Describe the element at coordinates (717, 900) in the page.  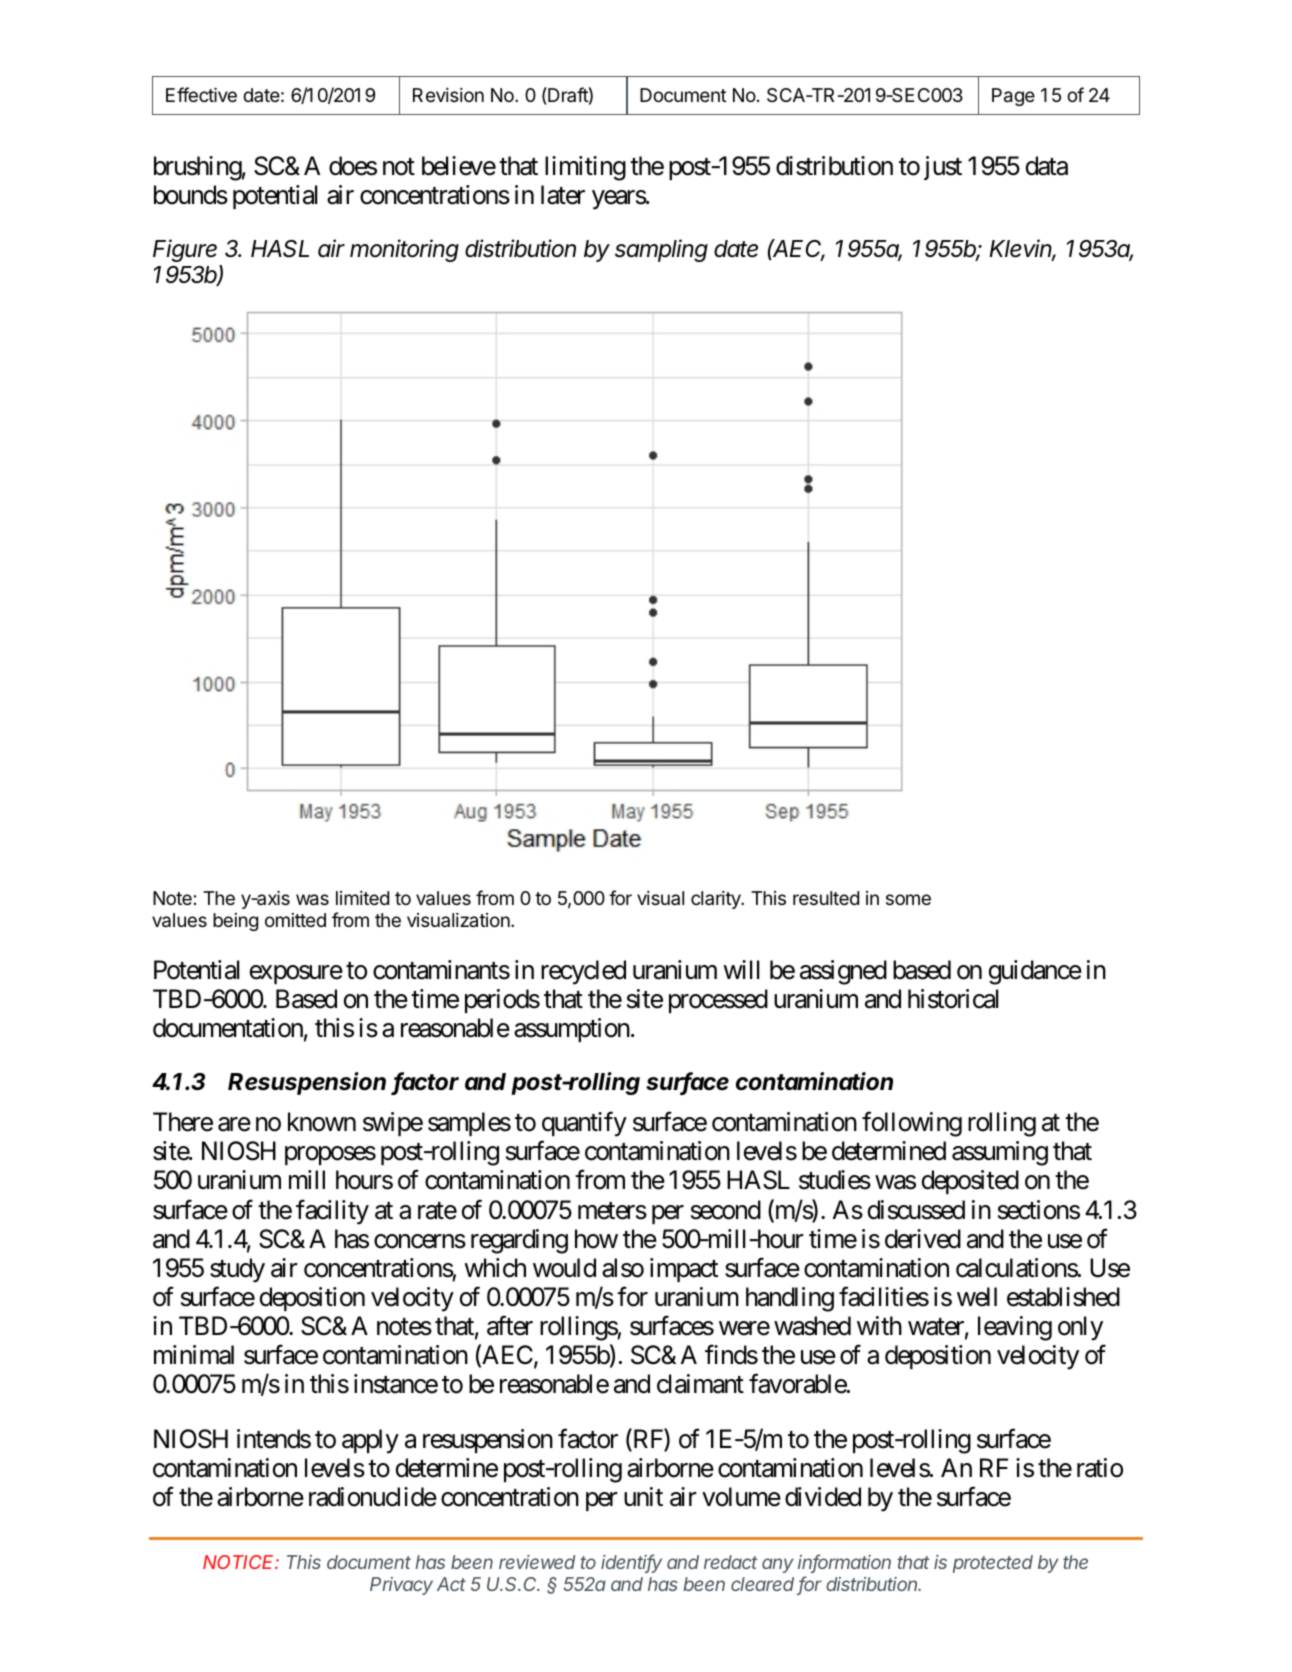
I see `clarity` at that location.
